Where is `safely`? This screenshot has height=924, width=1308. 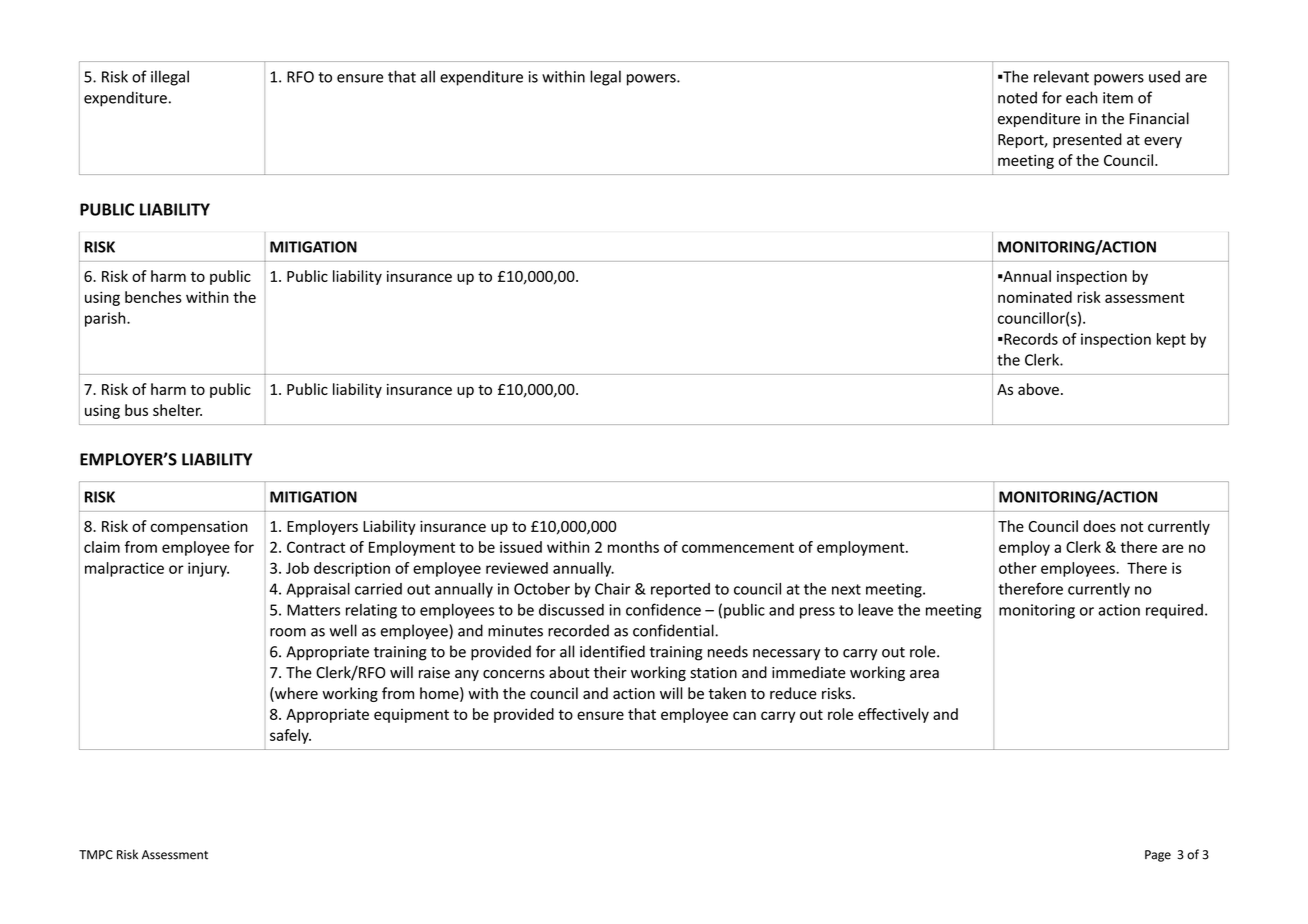
safely is located at coordinates (290, 736).
